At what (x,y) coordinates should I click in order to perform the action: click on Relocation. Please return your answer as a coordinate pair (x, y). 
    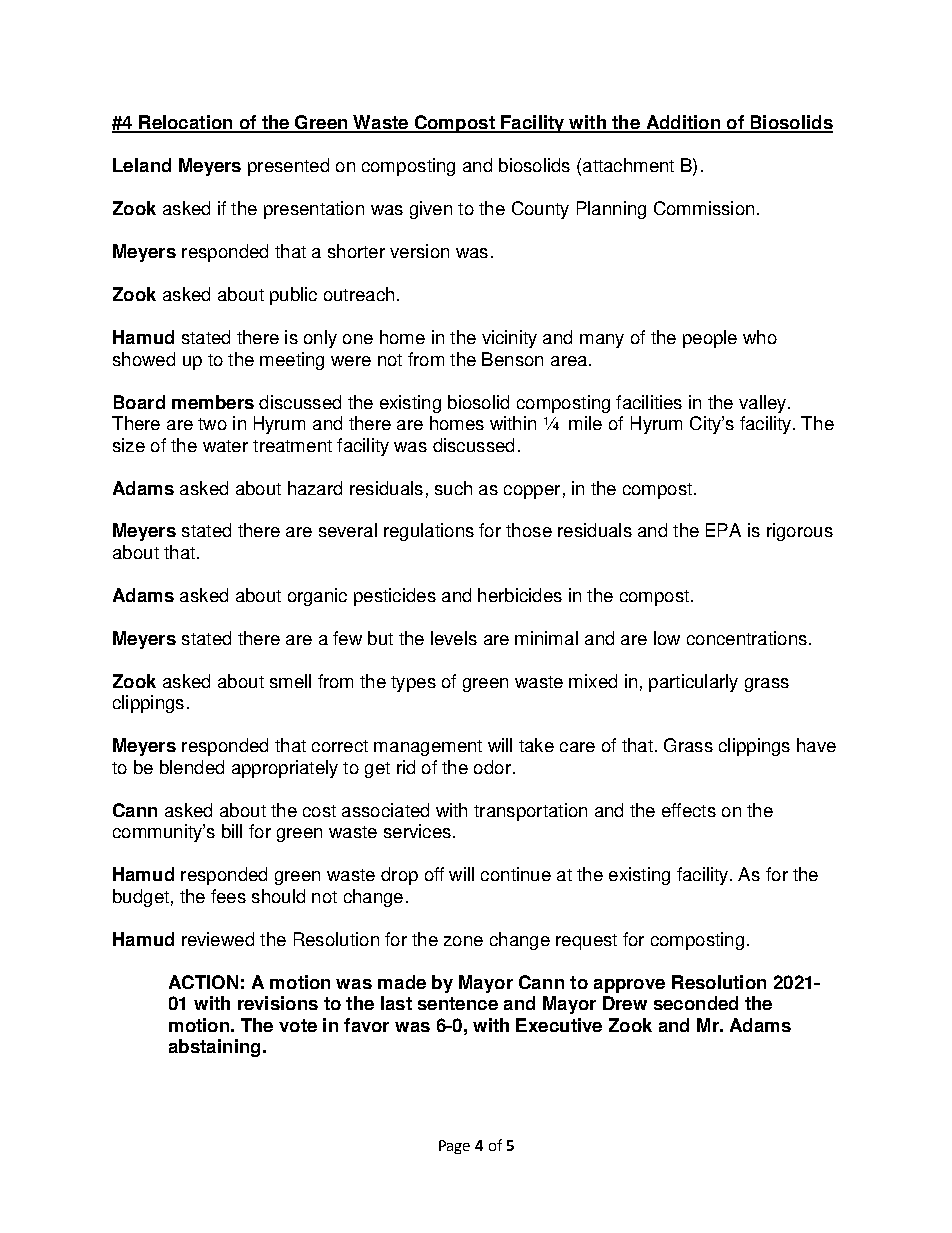
    Looking at the image, I should click on (186, 123).
